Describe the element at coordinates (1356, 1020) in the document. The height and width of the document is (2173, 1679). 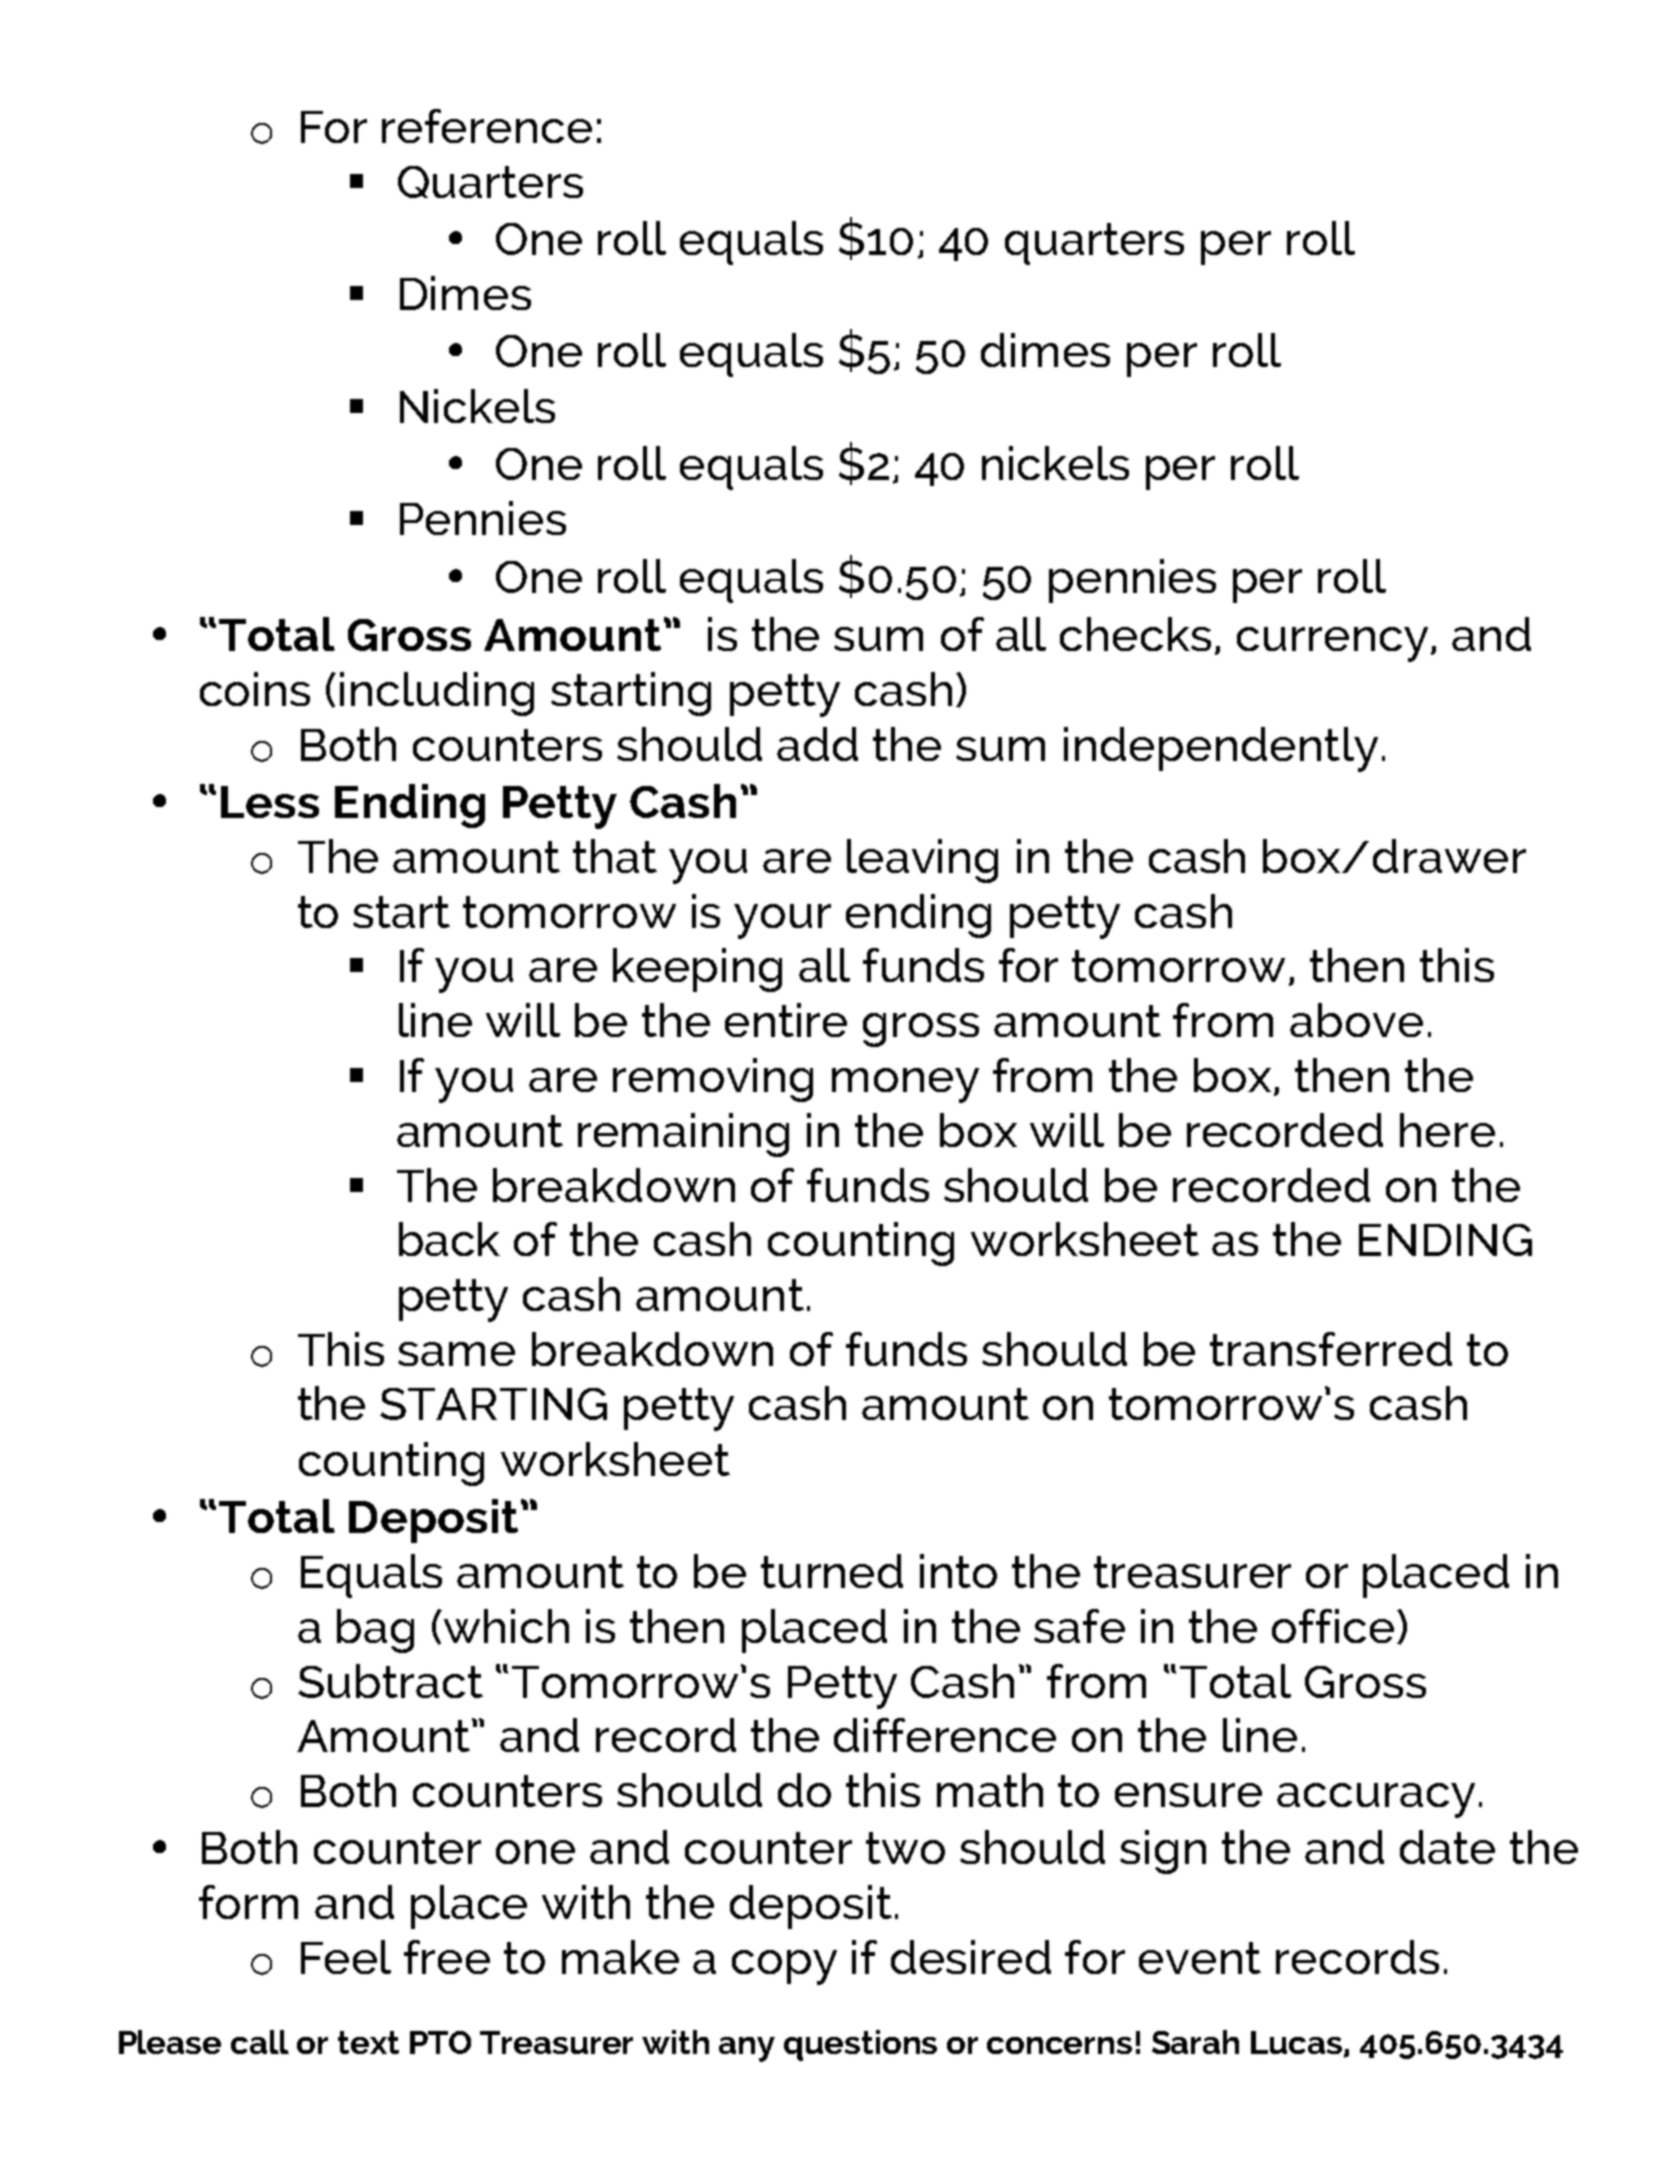
I see `above` at that location.
